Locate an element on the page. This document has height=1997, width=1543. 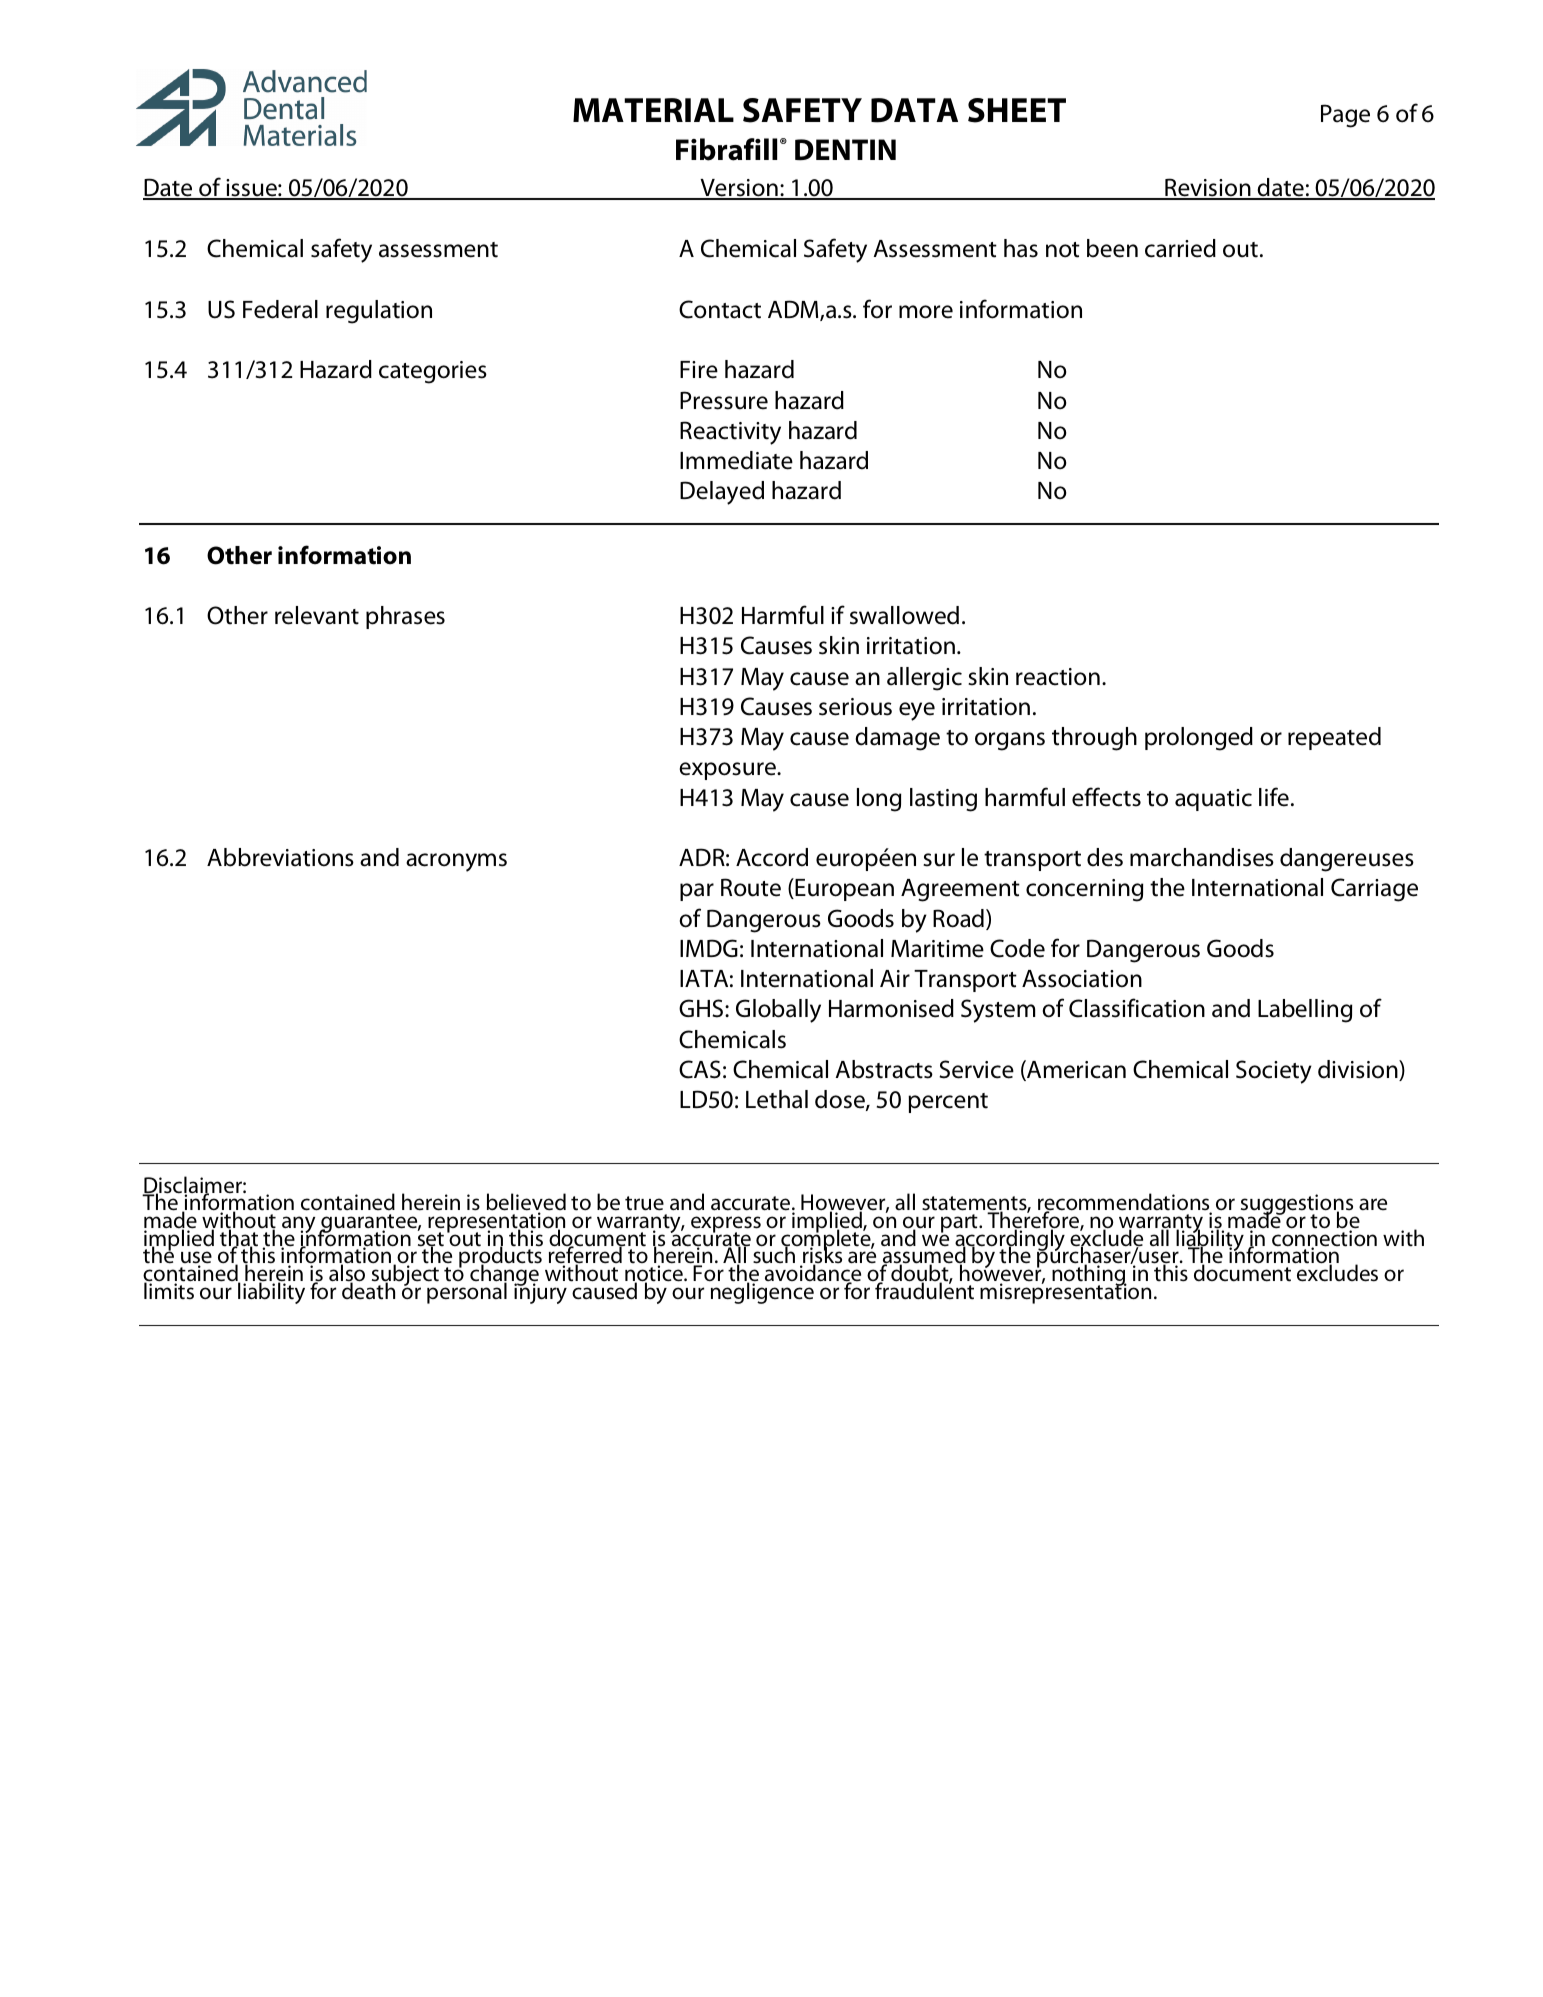
repeated is located at coordinates (1334, 738).
